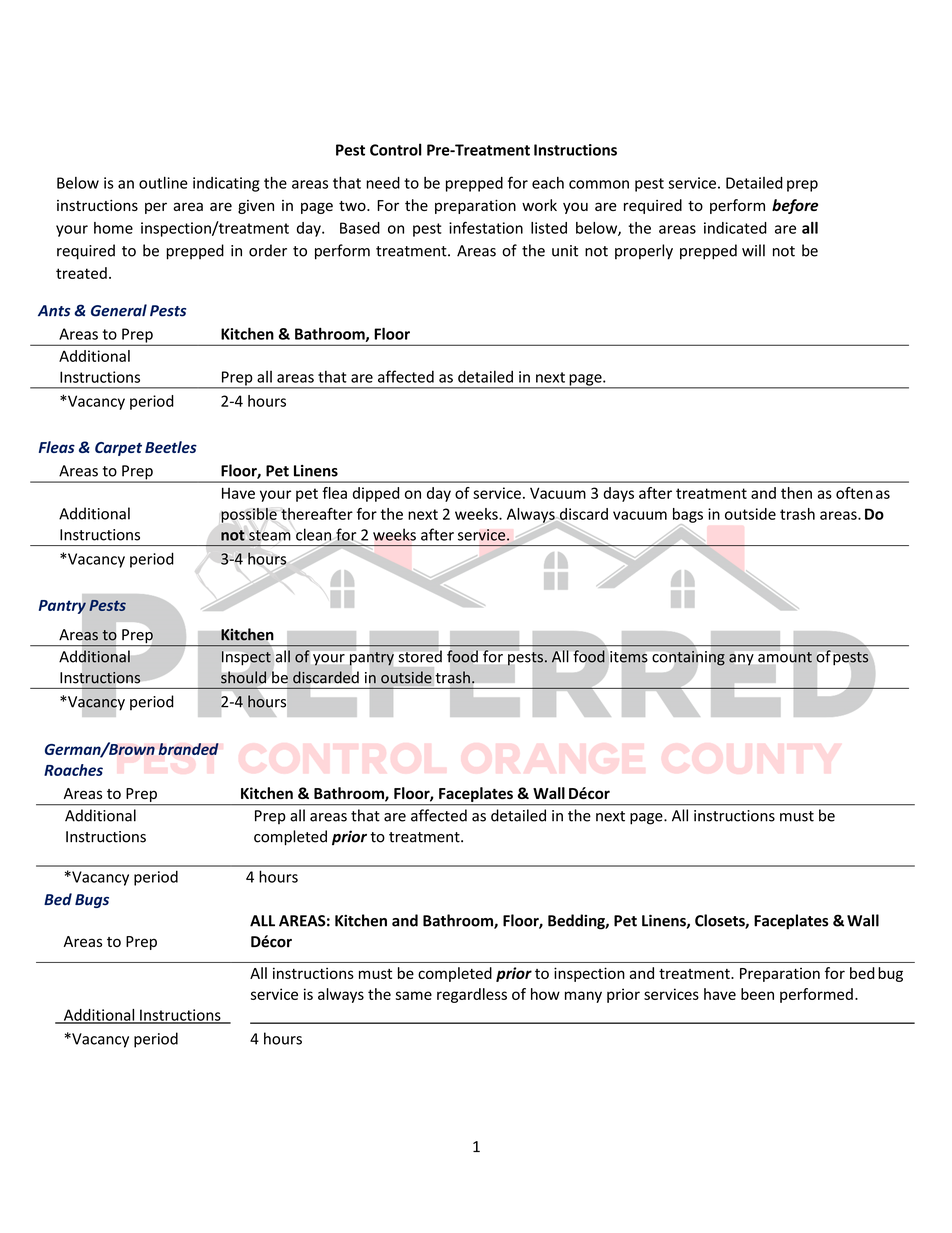  What do you see at coordinates (92, 901) in the screenshot?
I see `Bugs` at bounding box center [92, 901].
